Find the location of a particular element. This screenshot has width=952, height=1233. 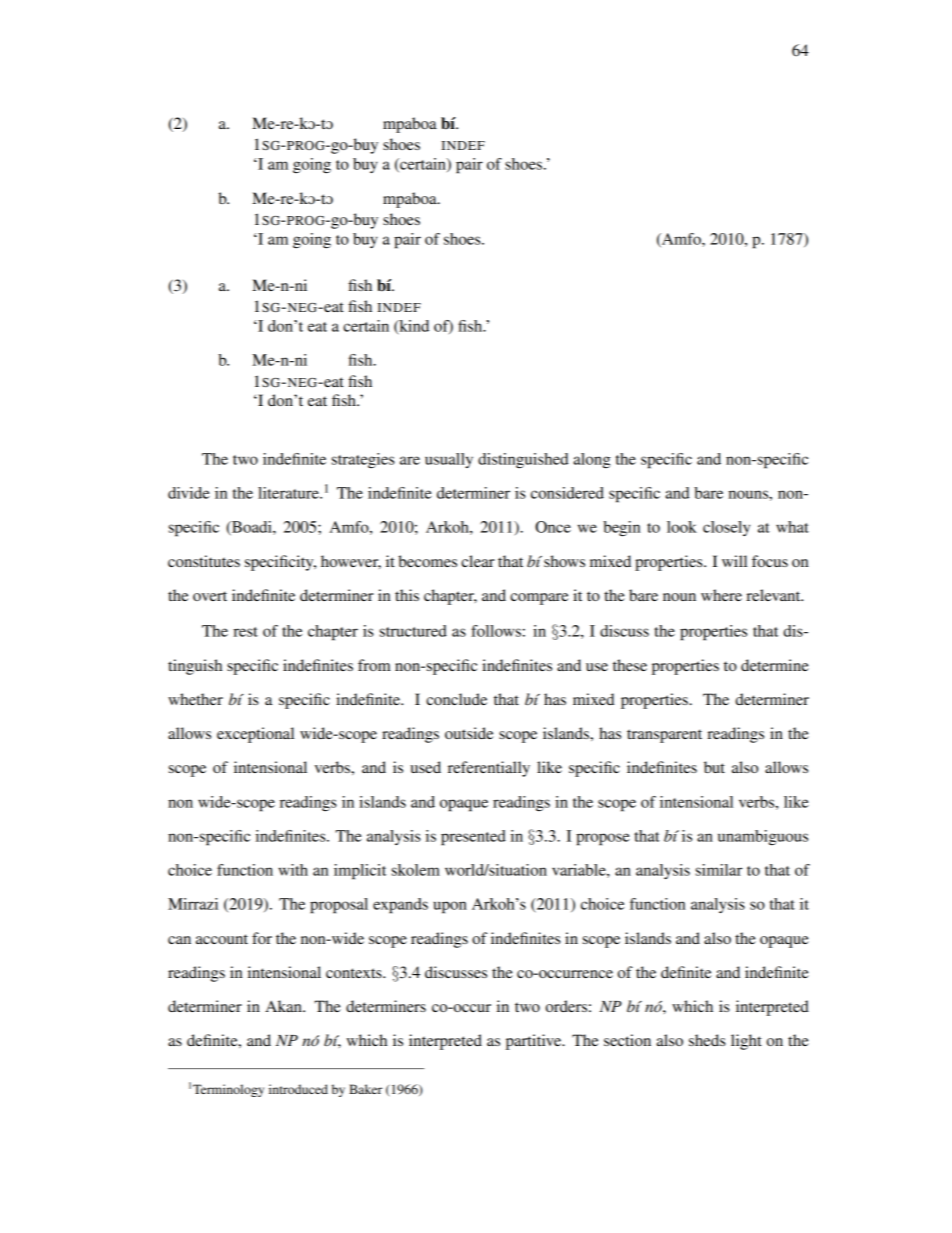

introduced is located at coordinates (298, 1089).
